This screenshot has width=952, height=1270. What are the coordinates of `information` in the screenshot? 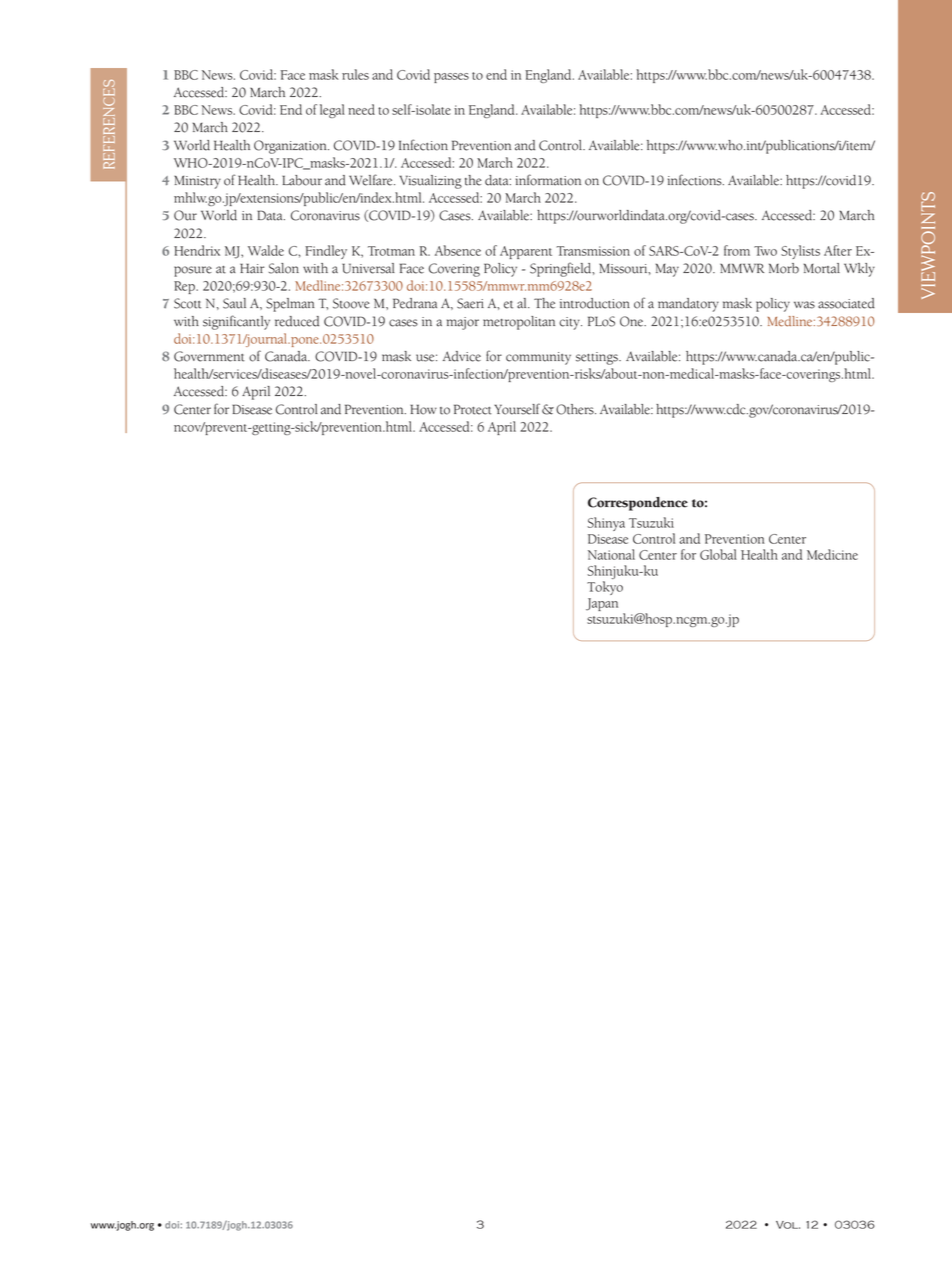 It's located at (548, 180).
